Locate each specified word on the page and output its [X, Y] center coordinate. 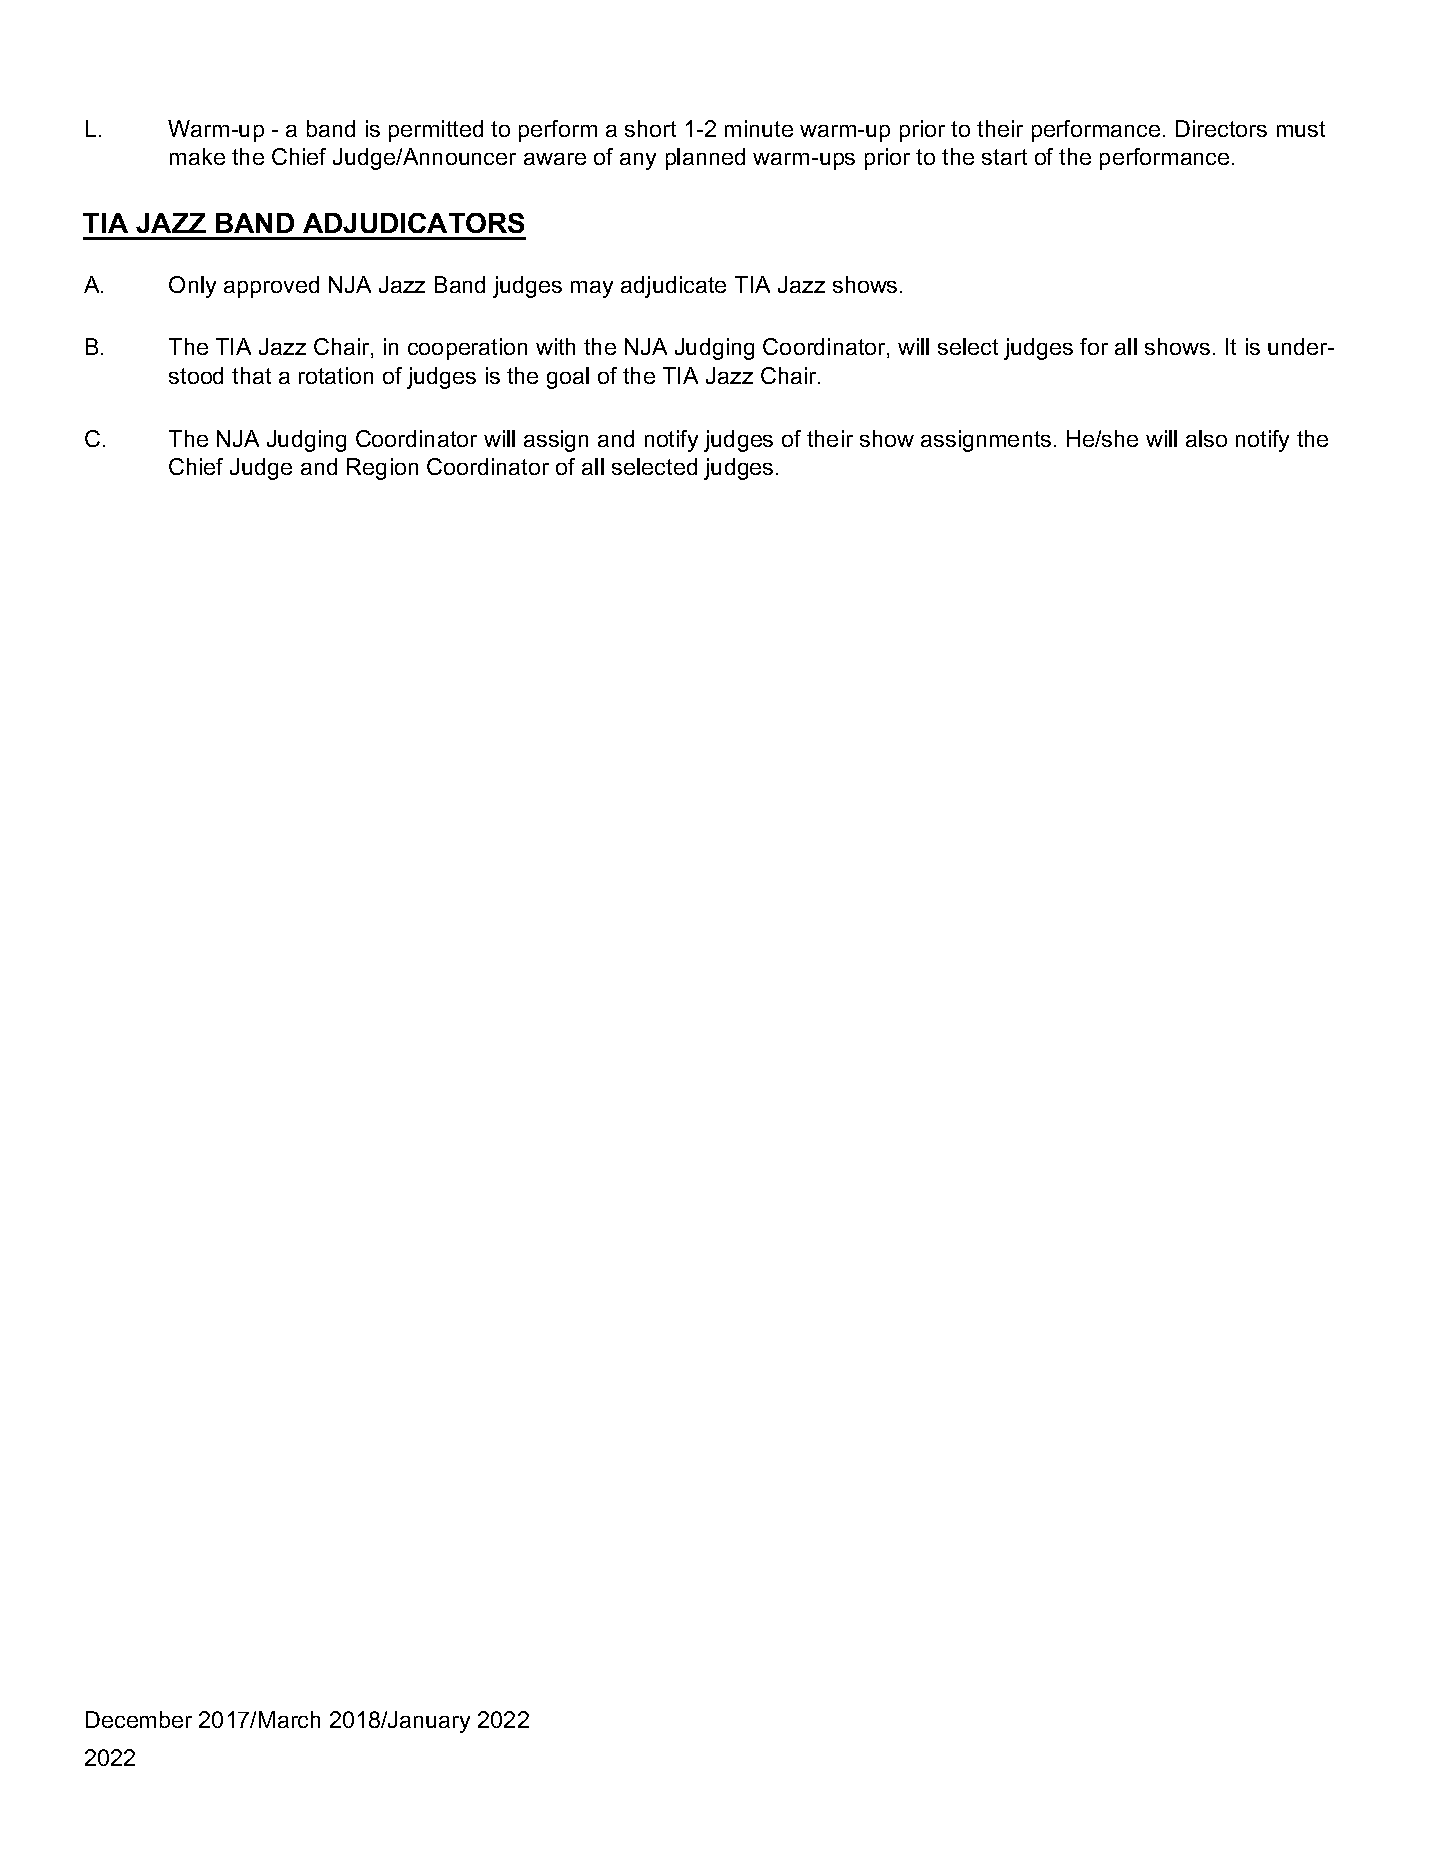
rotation [336, 375]
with [555, 346]
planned [705, 159]
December [139, 1719]
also [1206, 438]
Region [382, 469]
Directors [1221, 128]
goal [568, 378]
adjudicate [673, 287]
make [197, 156]
